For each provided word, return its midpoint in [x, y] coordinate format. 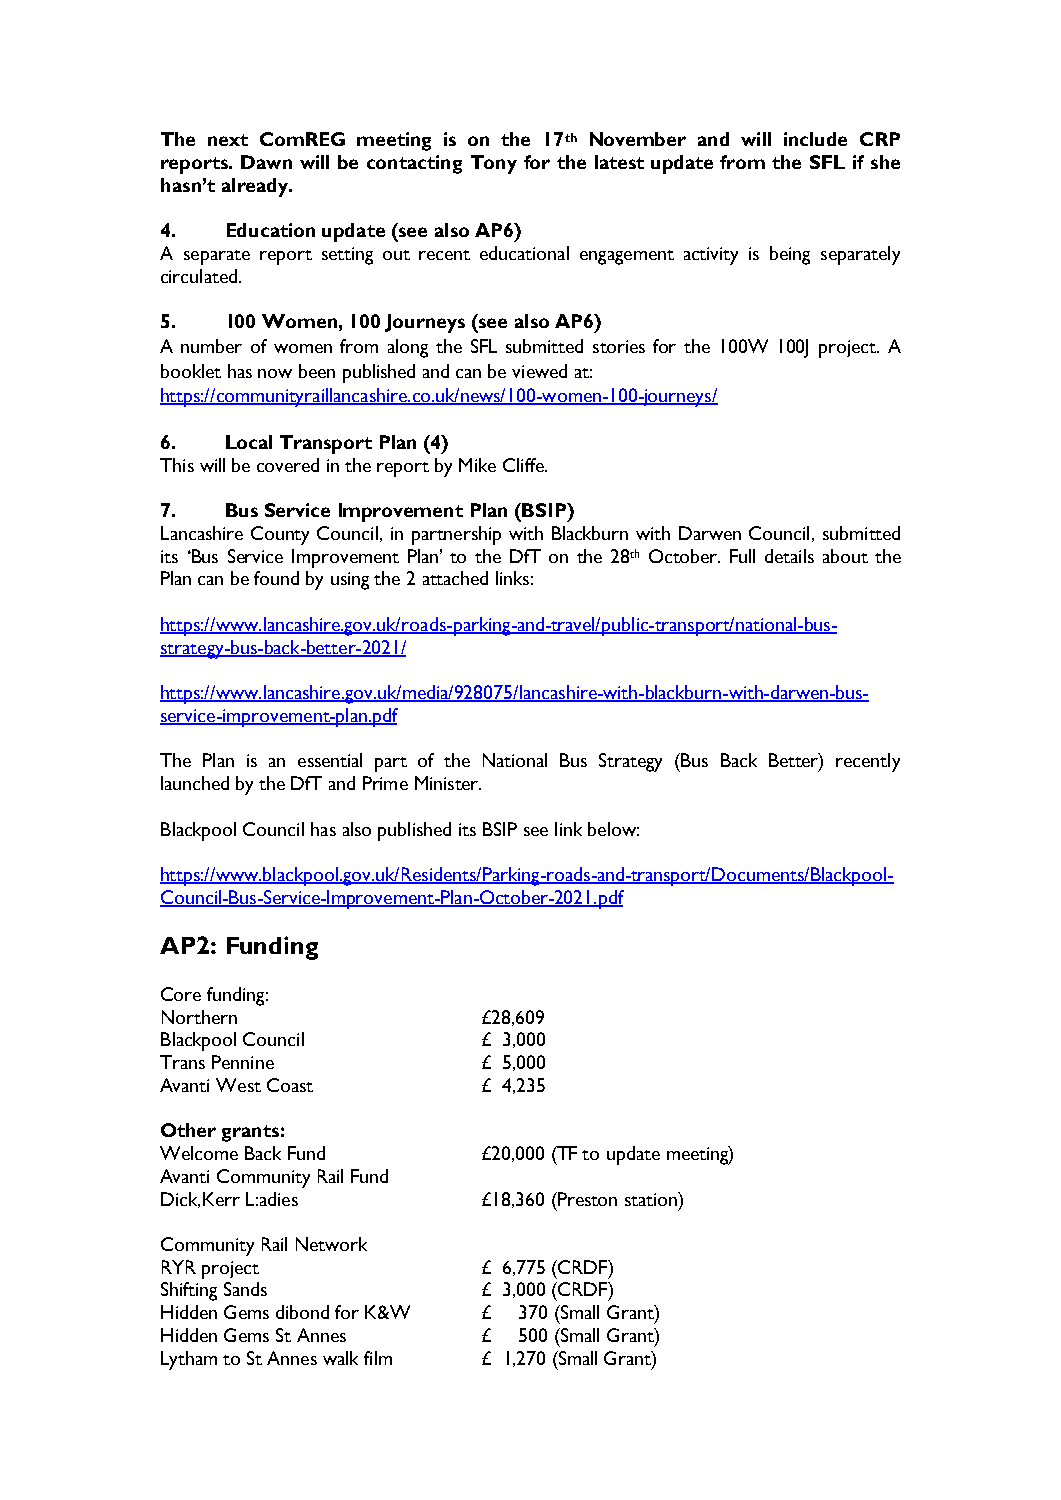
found [276, 578]
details [789, 556]
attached [455, 578]
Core [181, 994]
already [256, 187]
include [815, 139]
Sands [245, 1289]
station [652, 1199]
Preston [586, 1199]
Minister [448, 783]
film [378, 1358]
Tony [494, 164]
